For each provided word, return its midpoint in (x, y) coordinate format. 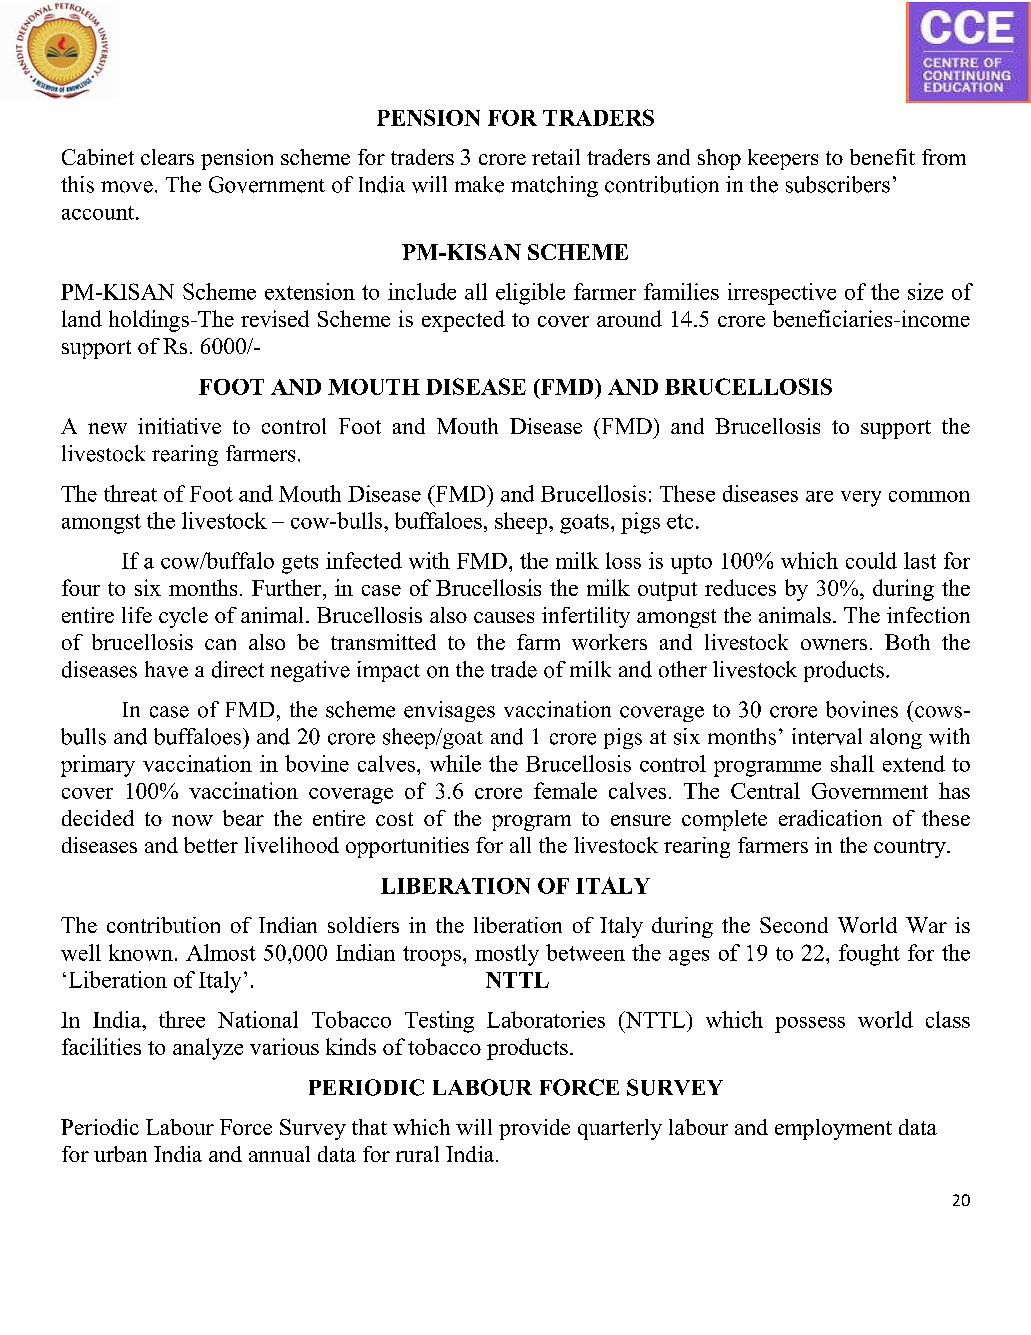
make (479, 184)
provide (534, 1129)
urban (120, 1154)
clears (167, 157)
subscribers (838, 184)
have (166, 669)
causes (504, 617)
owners (834, 644)
